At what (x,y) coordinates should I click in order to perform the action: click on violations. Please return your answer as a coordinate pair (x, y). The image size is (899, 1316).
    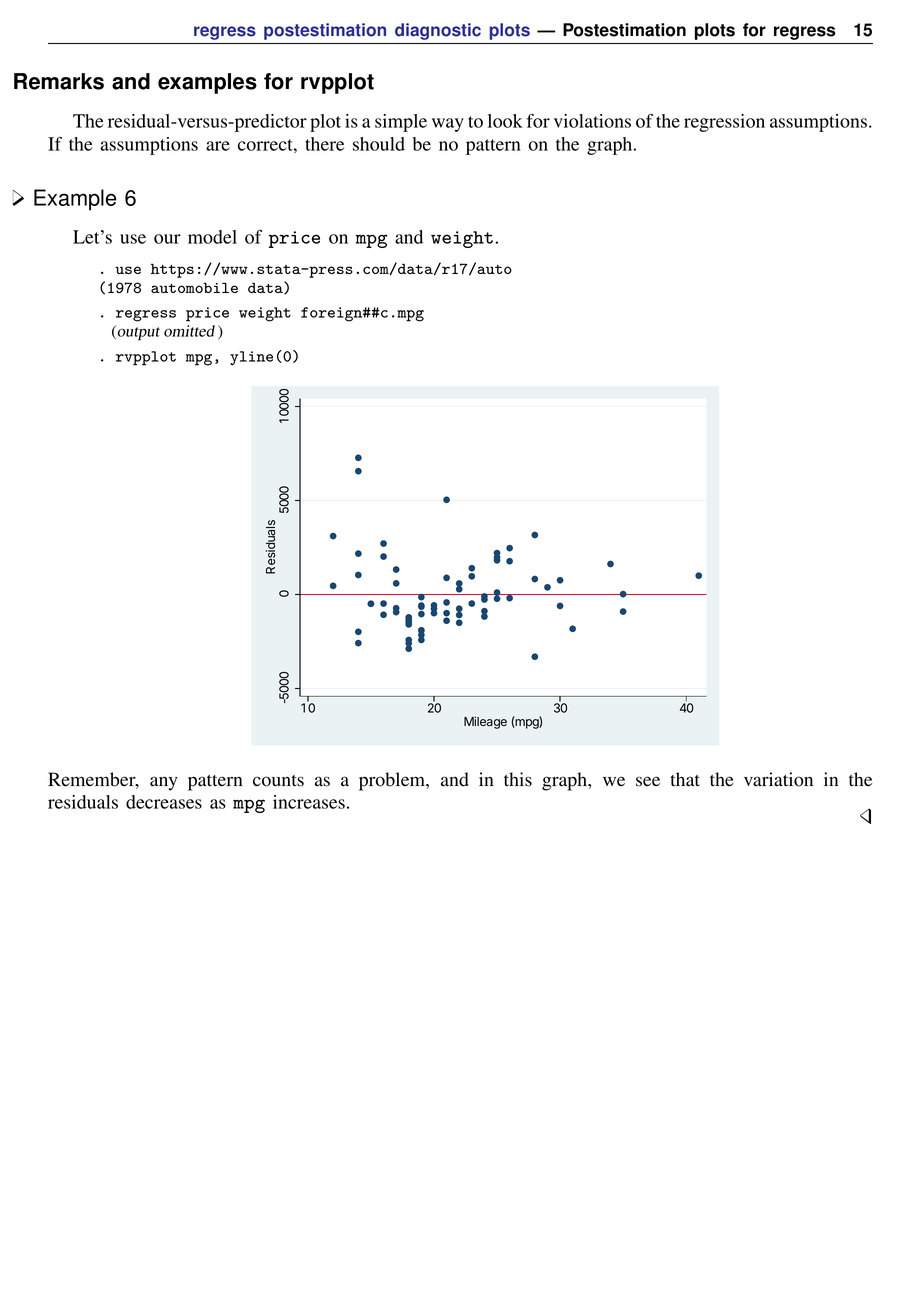
    Looking at the image, I should click on (592, 121).
